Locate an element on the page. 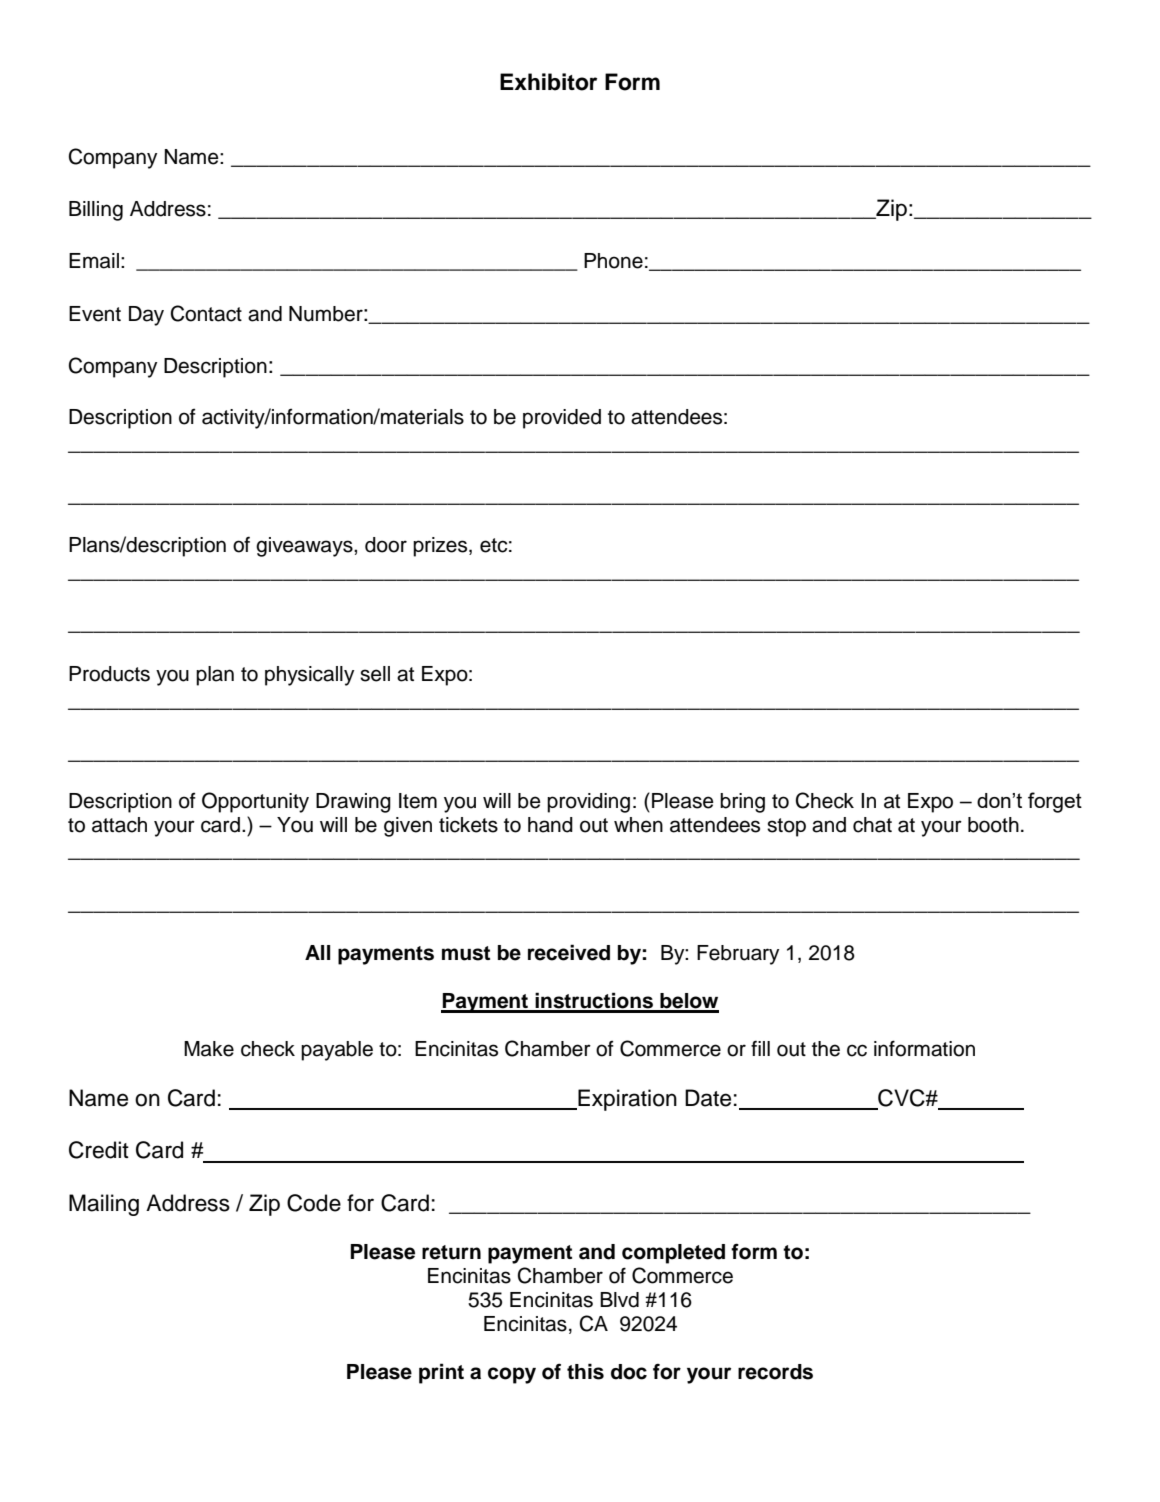 The height and width of the document is (1502, 1160). provided is located at coordinates (562, 419).
